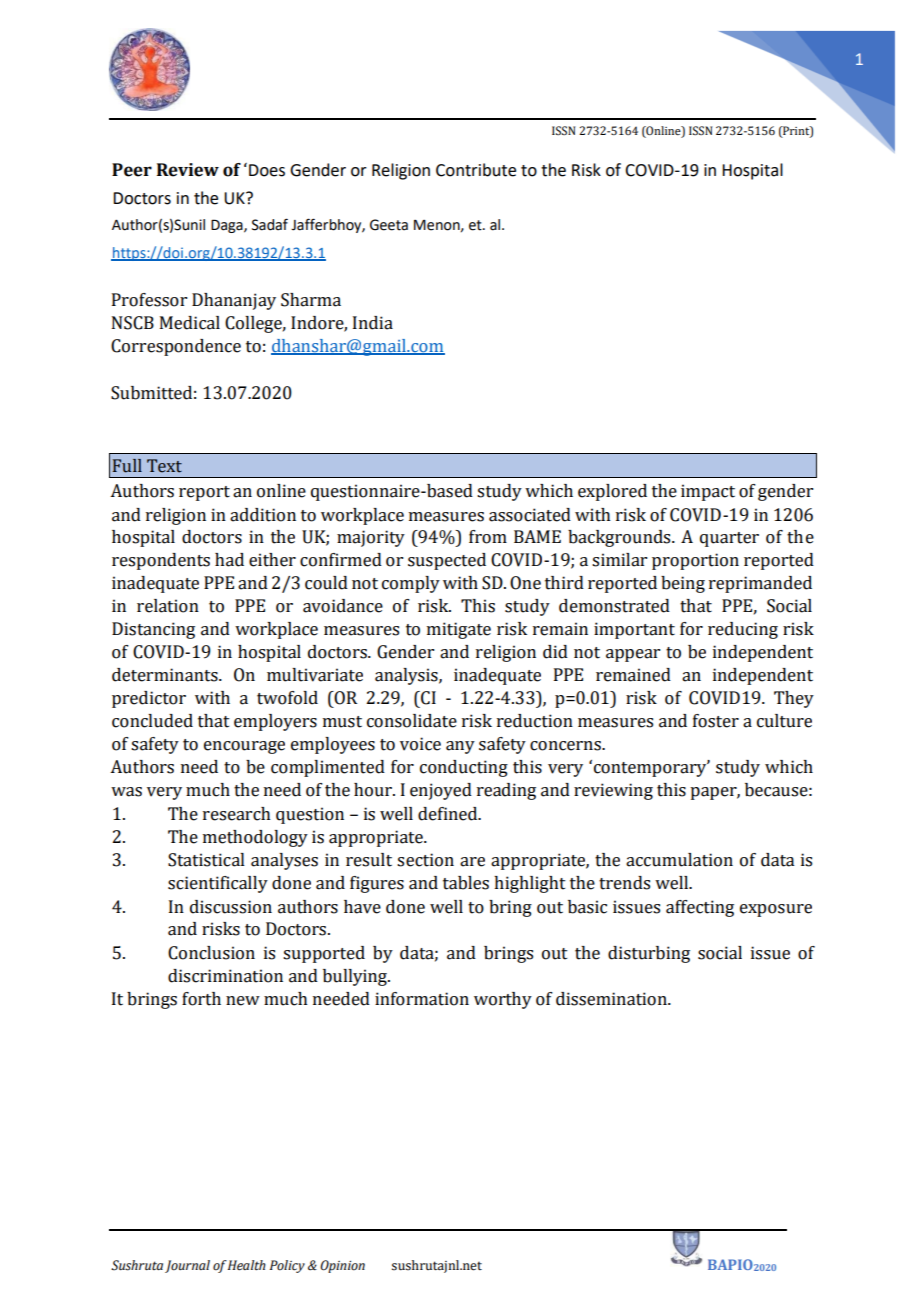  Describe the element at coordinates (267, 170) in the screenshot. I see `Does` at that location.
